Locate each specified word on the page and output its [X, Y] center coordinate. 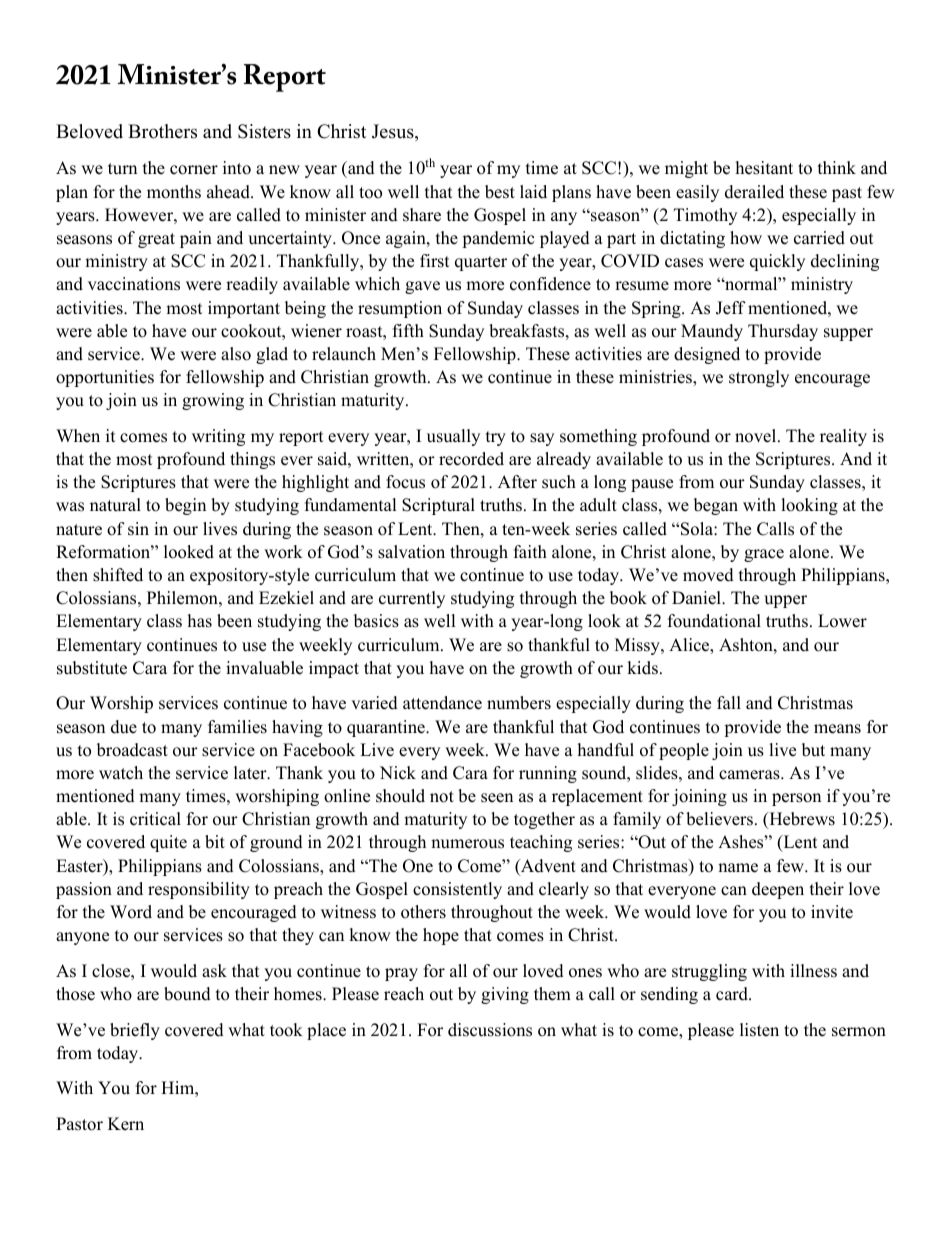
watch [121, 773]
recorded [471, 459]
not [442, 797]
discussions [490, 1030]
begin [185, 506]
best [500, 192]
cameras [750, 775]
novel [757, 436]
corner [194, 170]
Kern [126, 1124]
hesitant [764, 168]
